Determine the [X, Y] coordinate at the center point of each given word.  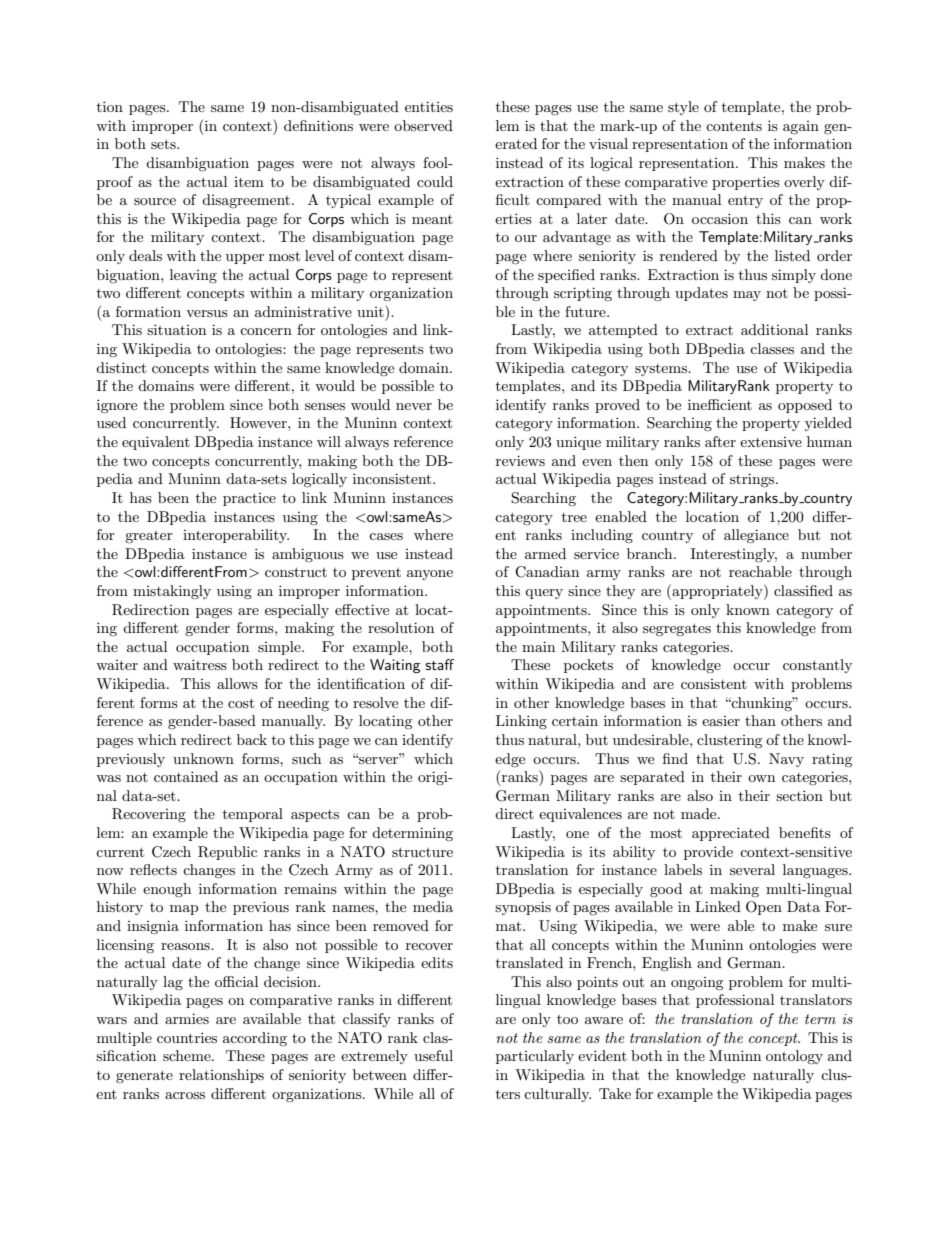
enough [167, 890]
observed [423, 125]
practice [249, 499]
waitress [200, 664]
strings [753, 480]
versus [207, 313]
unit [371, 311]
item [249, 182]
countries [187, 1037]
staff [439, 664]
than [760, 720]
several [752, 869]
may [747, 296]
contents [734, 126]
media [433, 906]
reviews [520, 460]
